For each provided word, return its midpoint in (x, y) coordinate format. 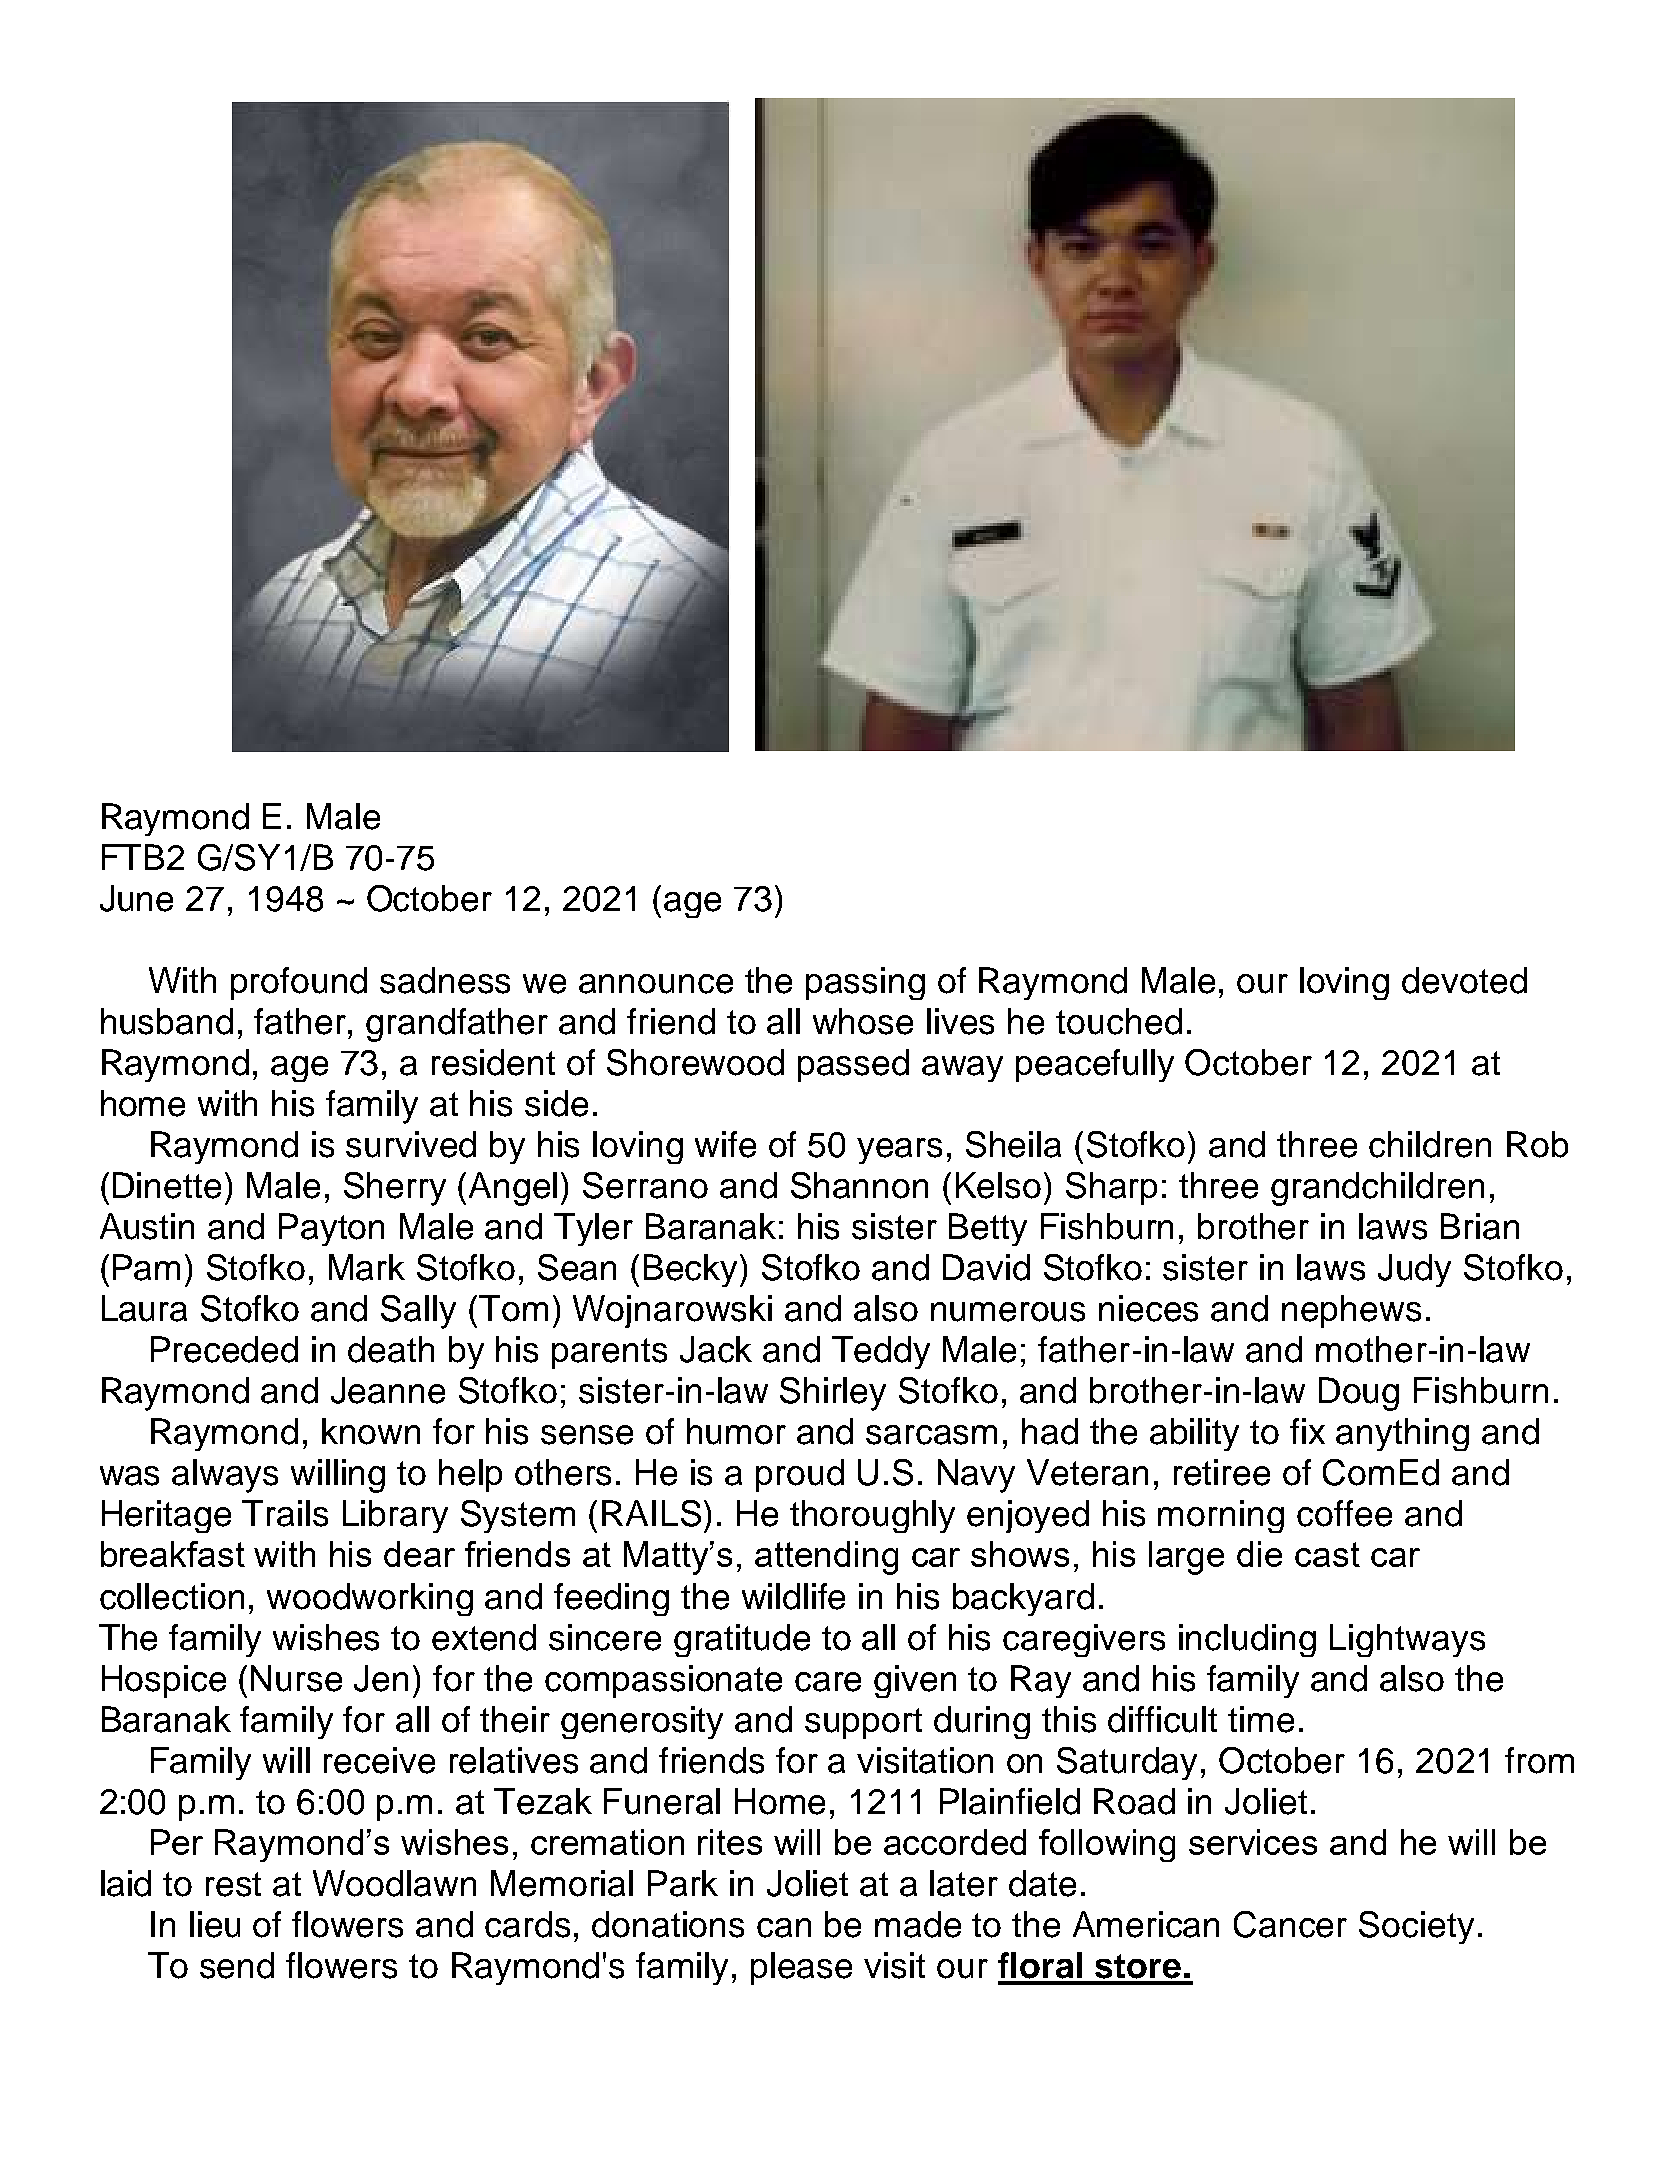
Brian (1480, 1226)
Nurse (296, 1678)
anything (1402, 1434)
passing (865, 983)
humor (736, 1431)
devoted (1464, 980)
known (371, 1431)
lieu (215, 1924)
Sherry (395, 1189)
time (1261, 1719)
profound (299, 983)
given (915, 1681)
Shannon (859, 1185)
